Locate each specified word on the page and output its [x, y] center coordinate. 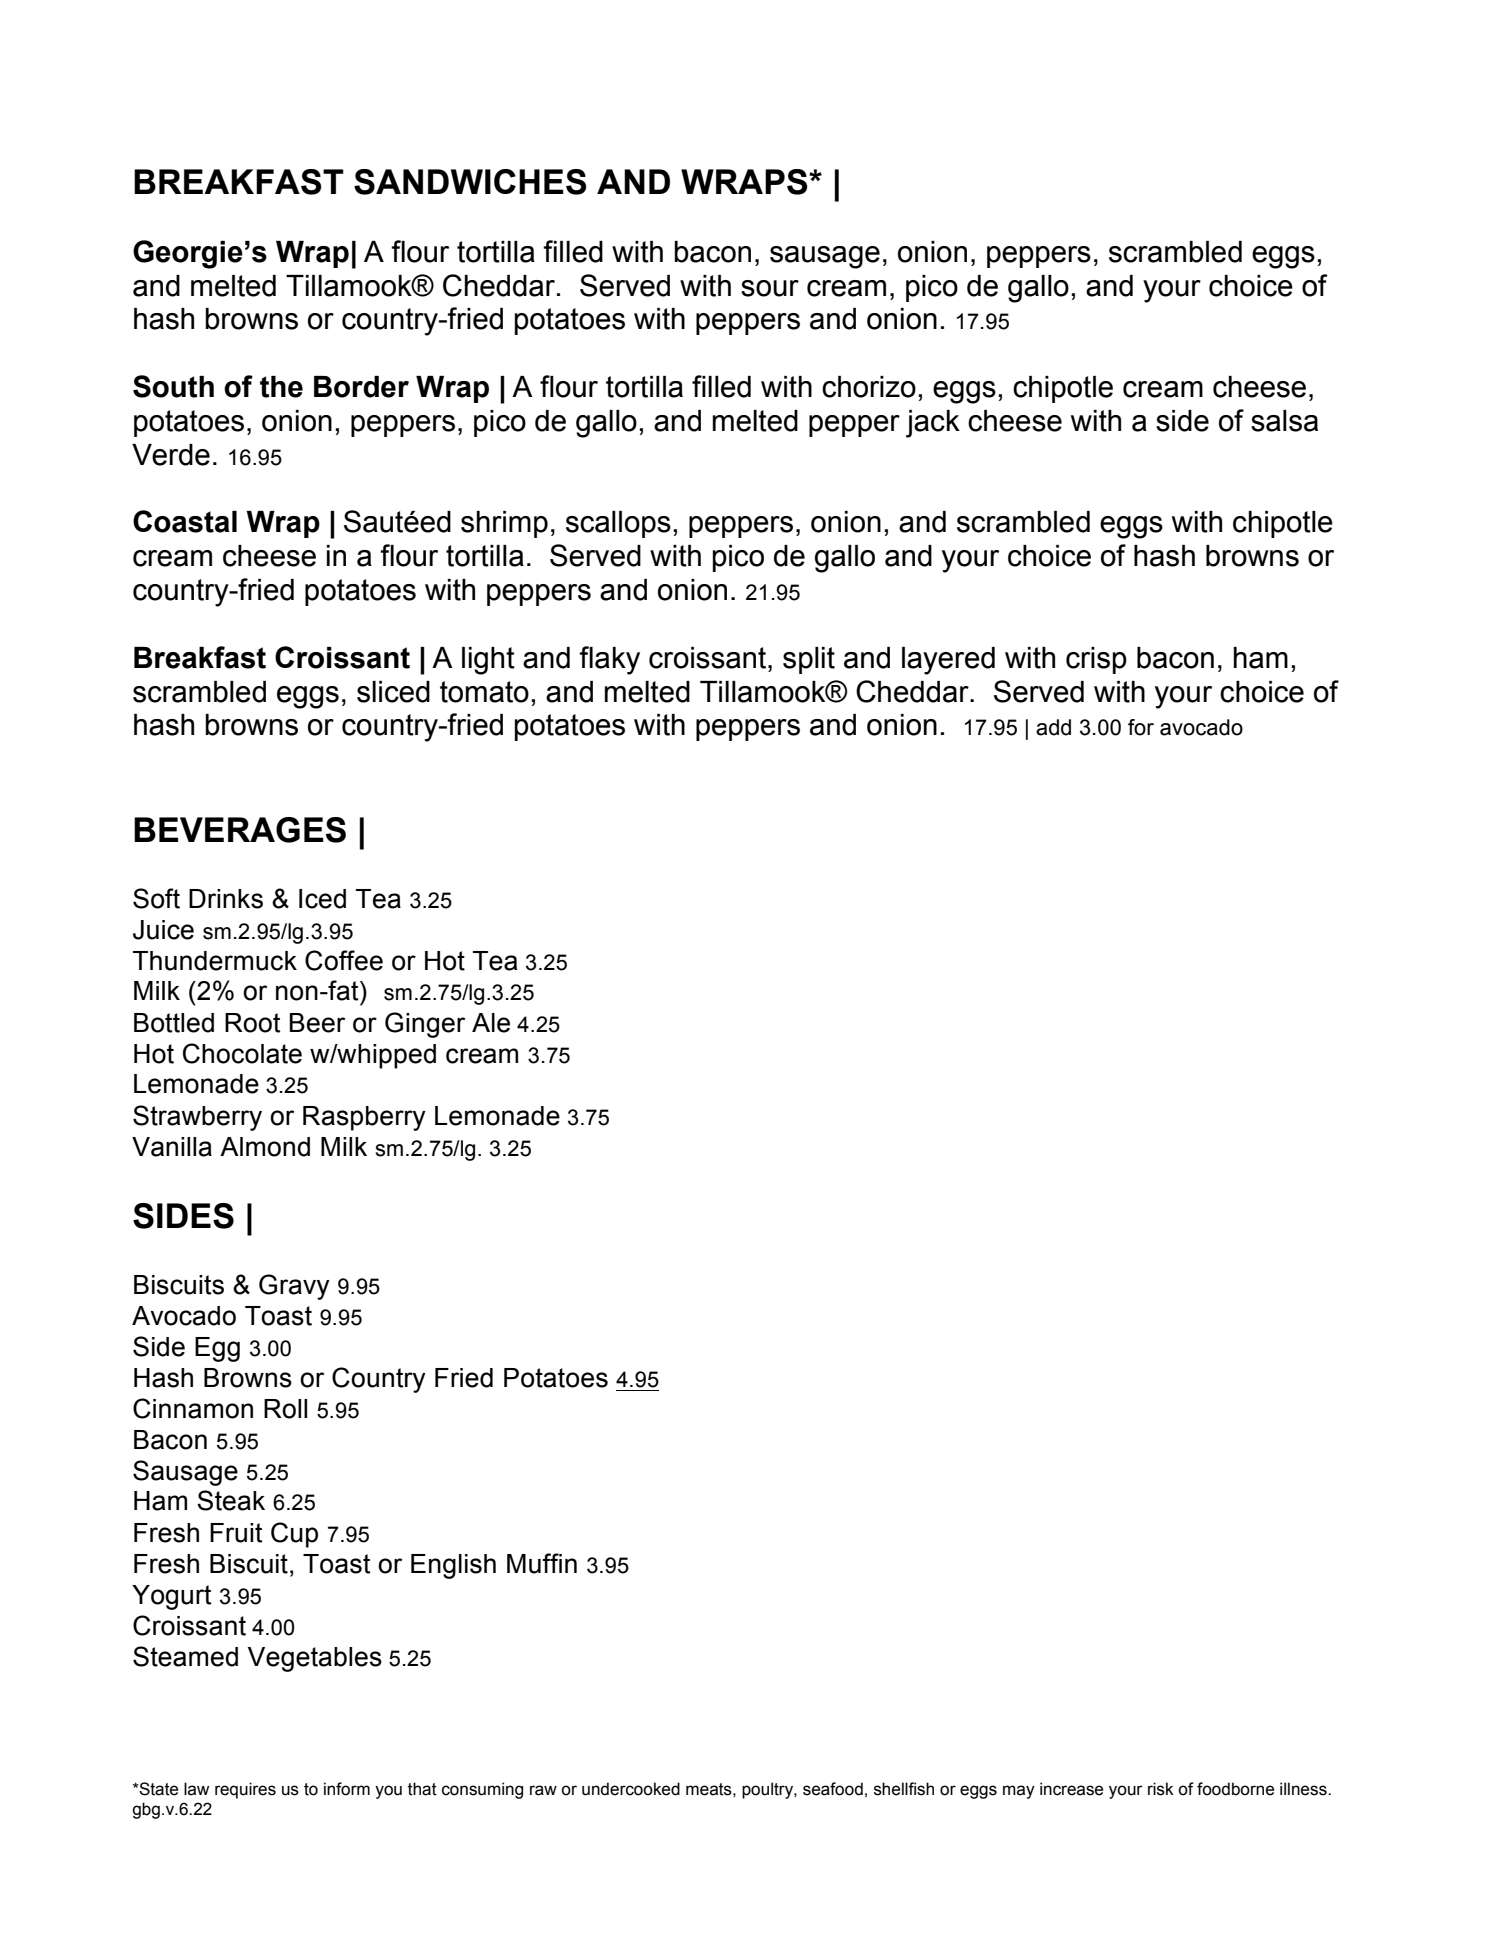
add [1053, 727]
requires [245, 1790]
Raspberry [364, 1118]
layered [948, 661]
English [453, 1566]
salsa [1284, 421]
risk [1161, 1789]
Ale [491, 1023]
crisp [1096, 660]
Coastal [185, 521]
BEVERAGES [240, 830]
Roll [285, 1409]
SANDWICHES [470, 182]
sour [770, 288]
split [809, 660]
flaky [609, 660]
